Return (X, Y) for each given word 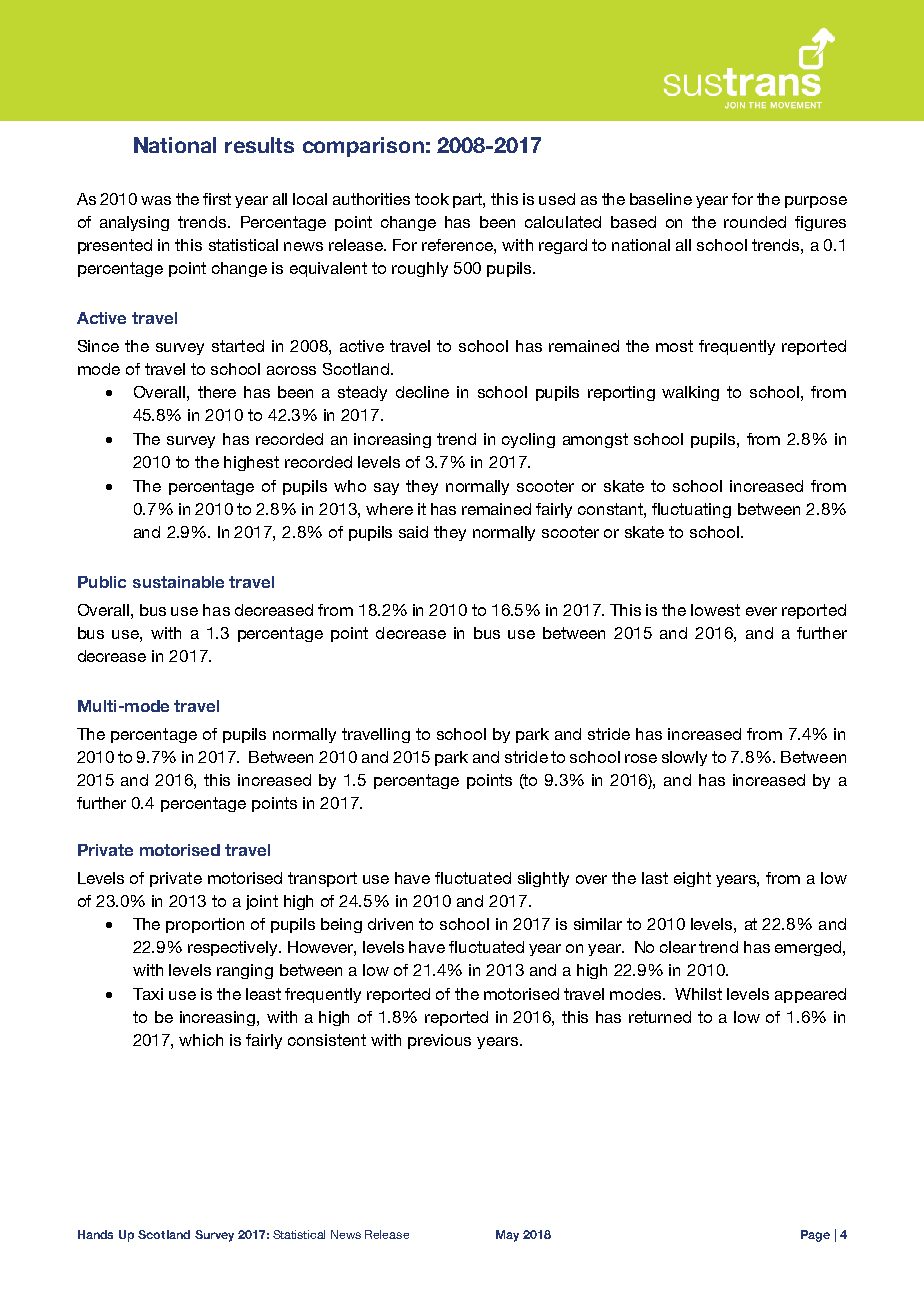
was (156, 200)
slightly (543, 879)
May (507, 1236)
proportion (205, 925)
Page (815, 1236)
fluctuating (691, 510)
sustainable (178, 582)
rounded (755, 222)
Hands (95, 1234)
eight (692, 879)
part (469, 200)
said (413, 532)
